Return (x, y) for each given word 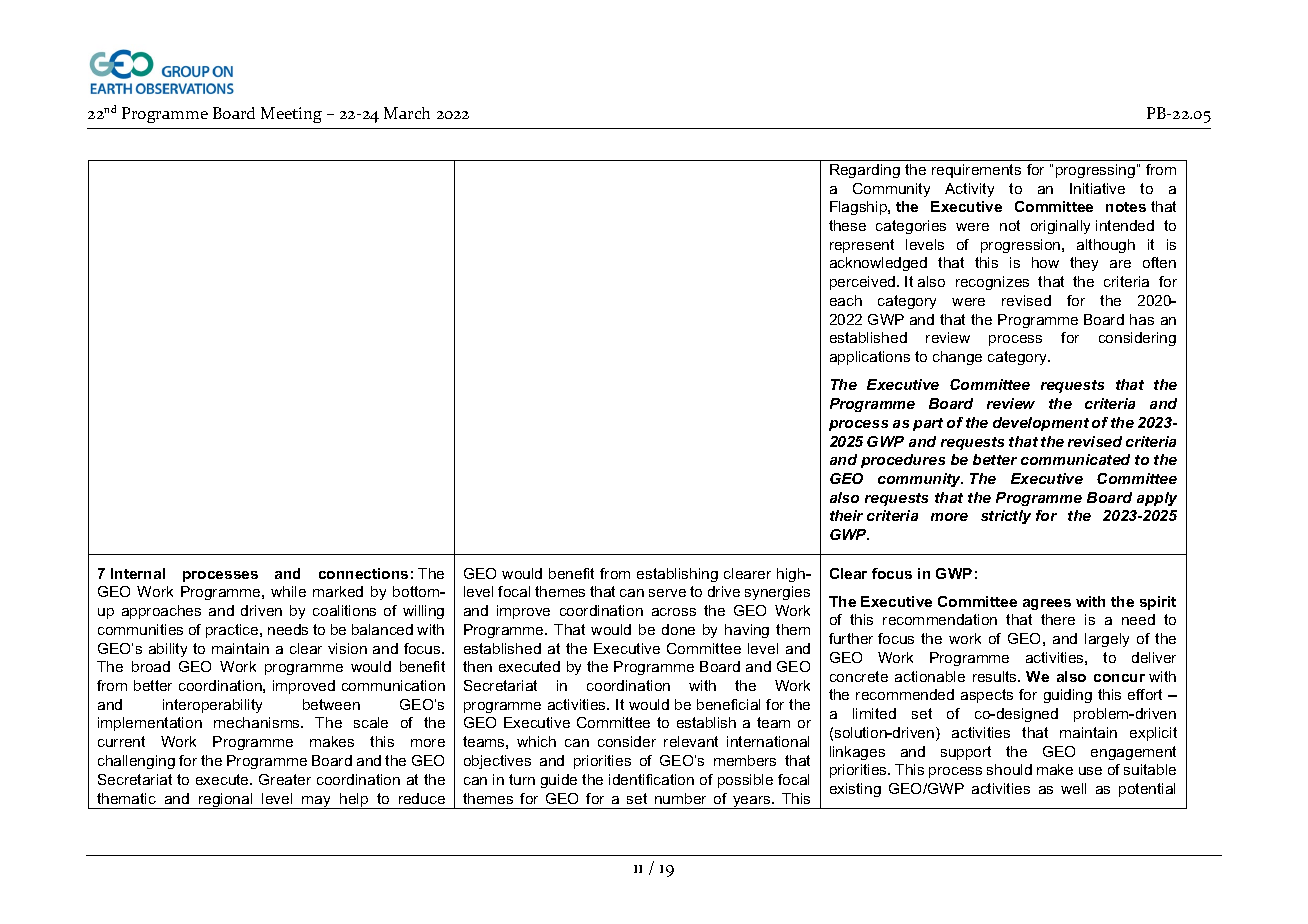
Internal (138, 573)
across (674, 612)
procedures (903, 461)
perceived (864, 283)
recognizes (992, 283)
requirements (976, 171)
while (288, 591)
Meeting (291, 115)
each (846, 300)
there (1058, 619)
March (407, 113)
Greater (285, 779)
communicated (1075, 459)
